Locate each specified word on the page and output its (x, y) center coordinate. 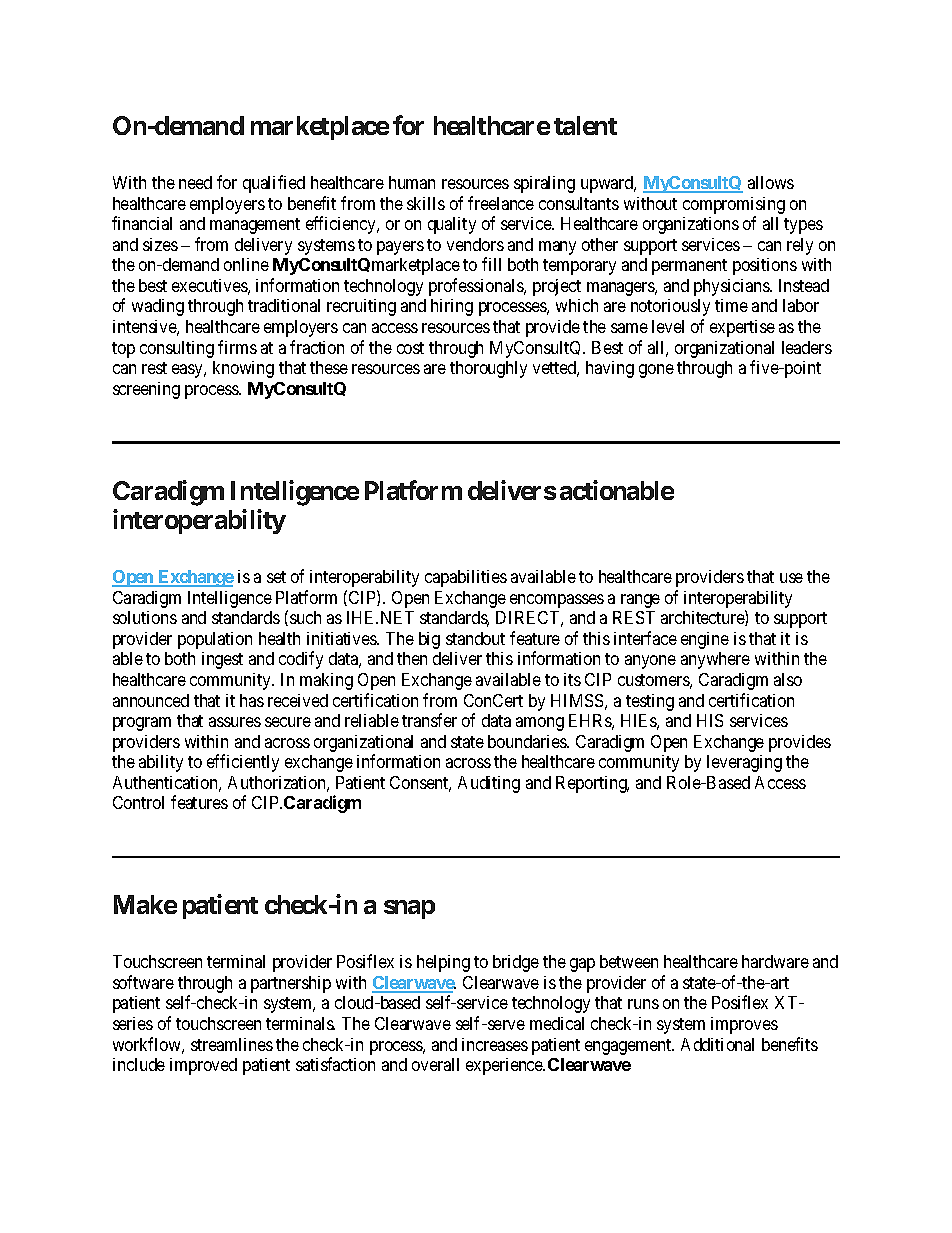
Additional (717, 1044)
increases (495, 1044)
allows (771, 182)
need (195, 182)
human (412, 182)
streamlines (232, 1044)
